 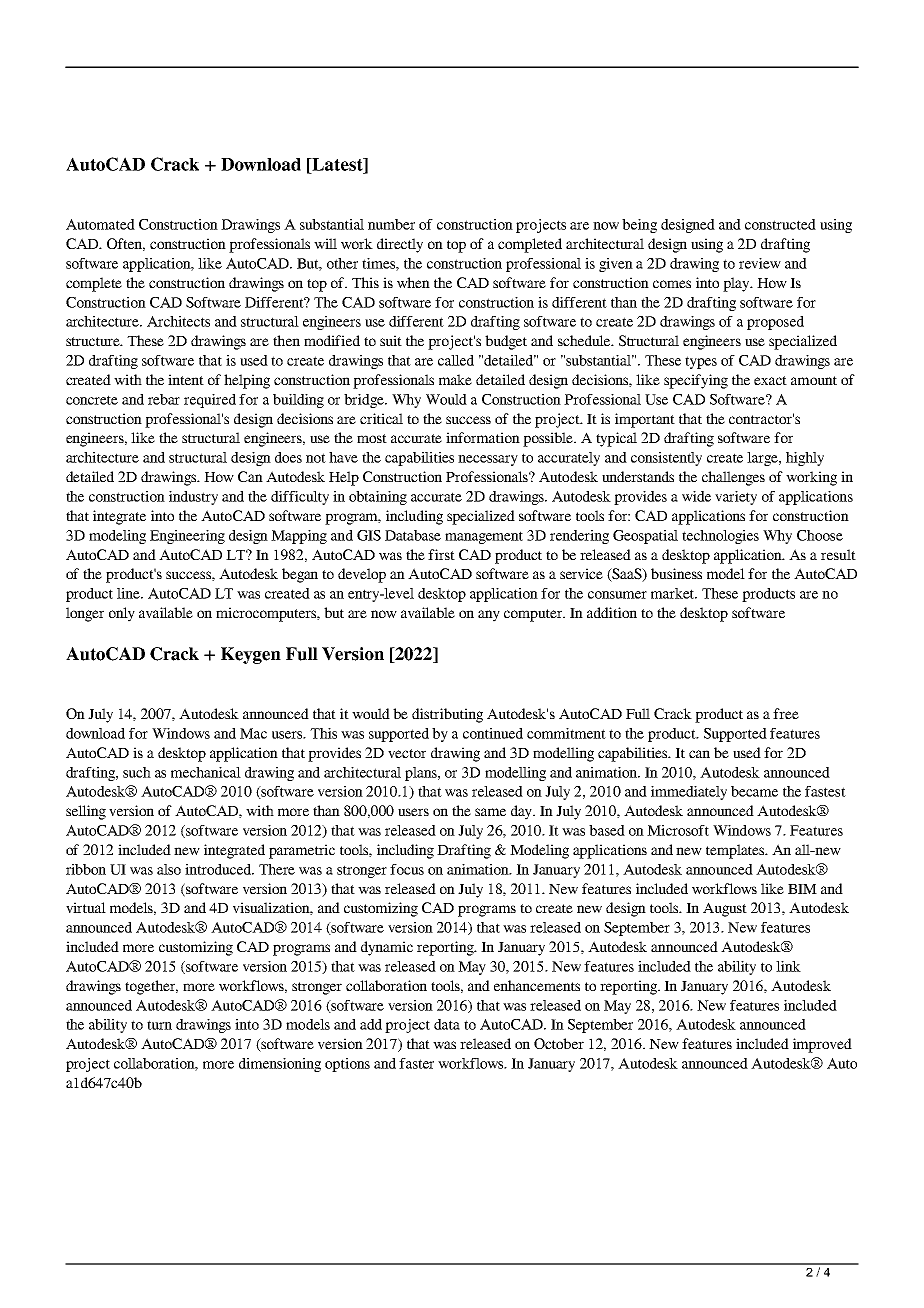 I want to click on number, so click(x=391, y=224).
